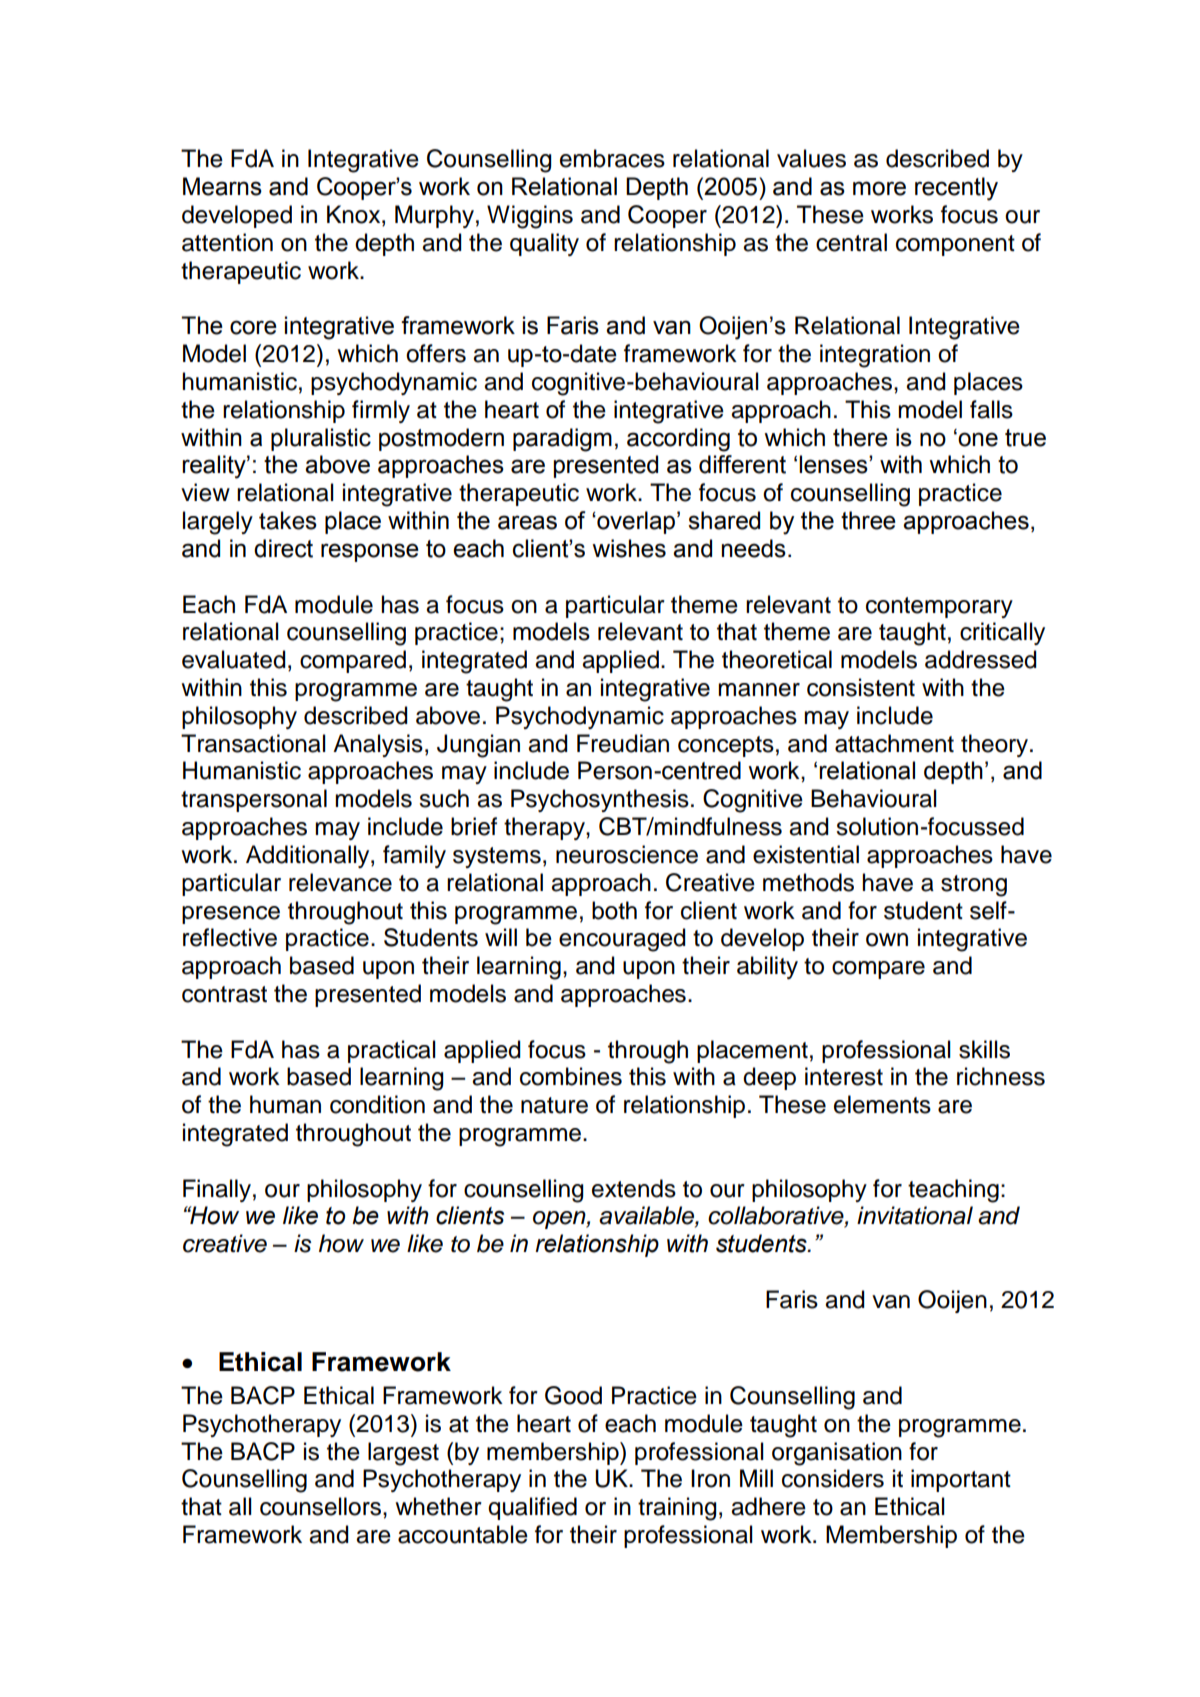 The width and height of the screenshot is (1200, 1697). Describe the element at coordinates (309, 856) in the screenshot. I see `Additionally` at that location.
